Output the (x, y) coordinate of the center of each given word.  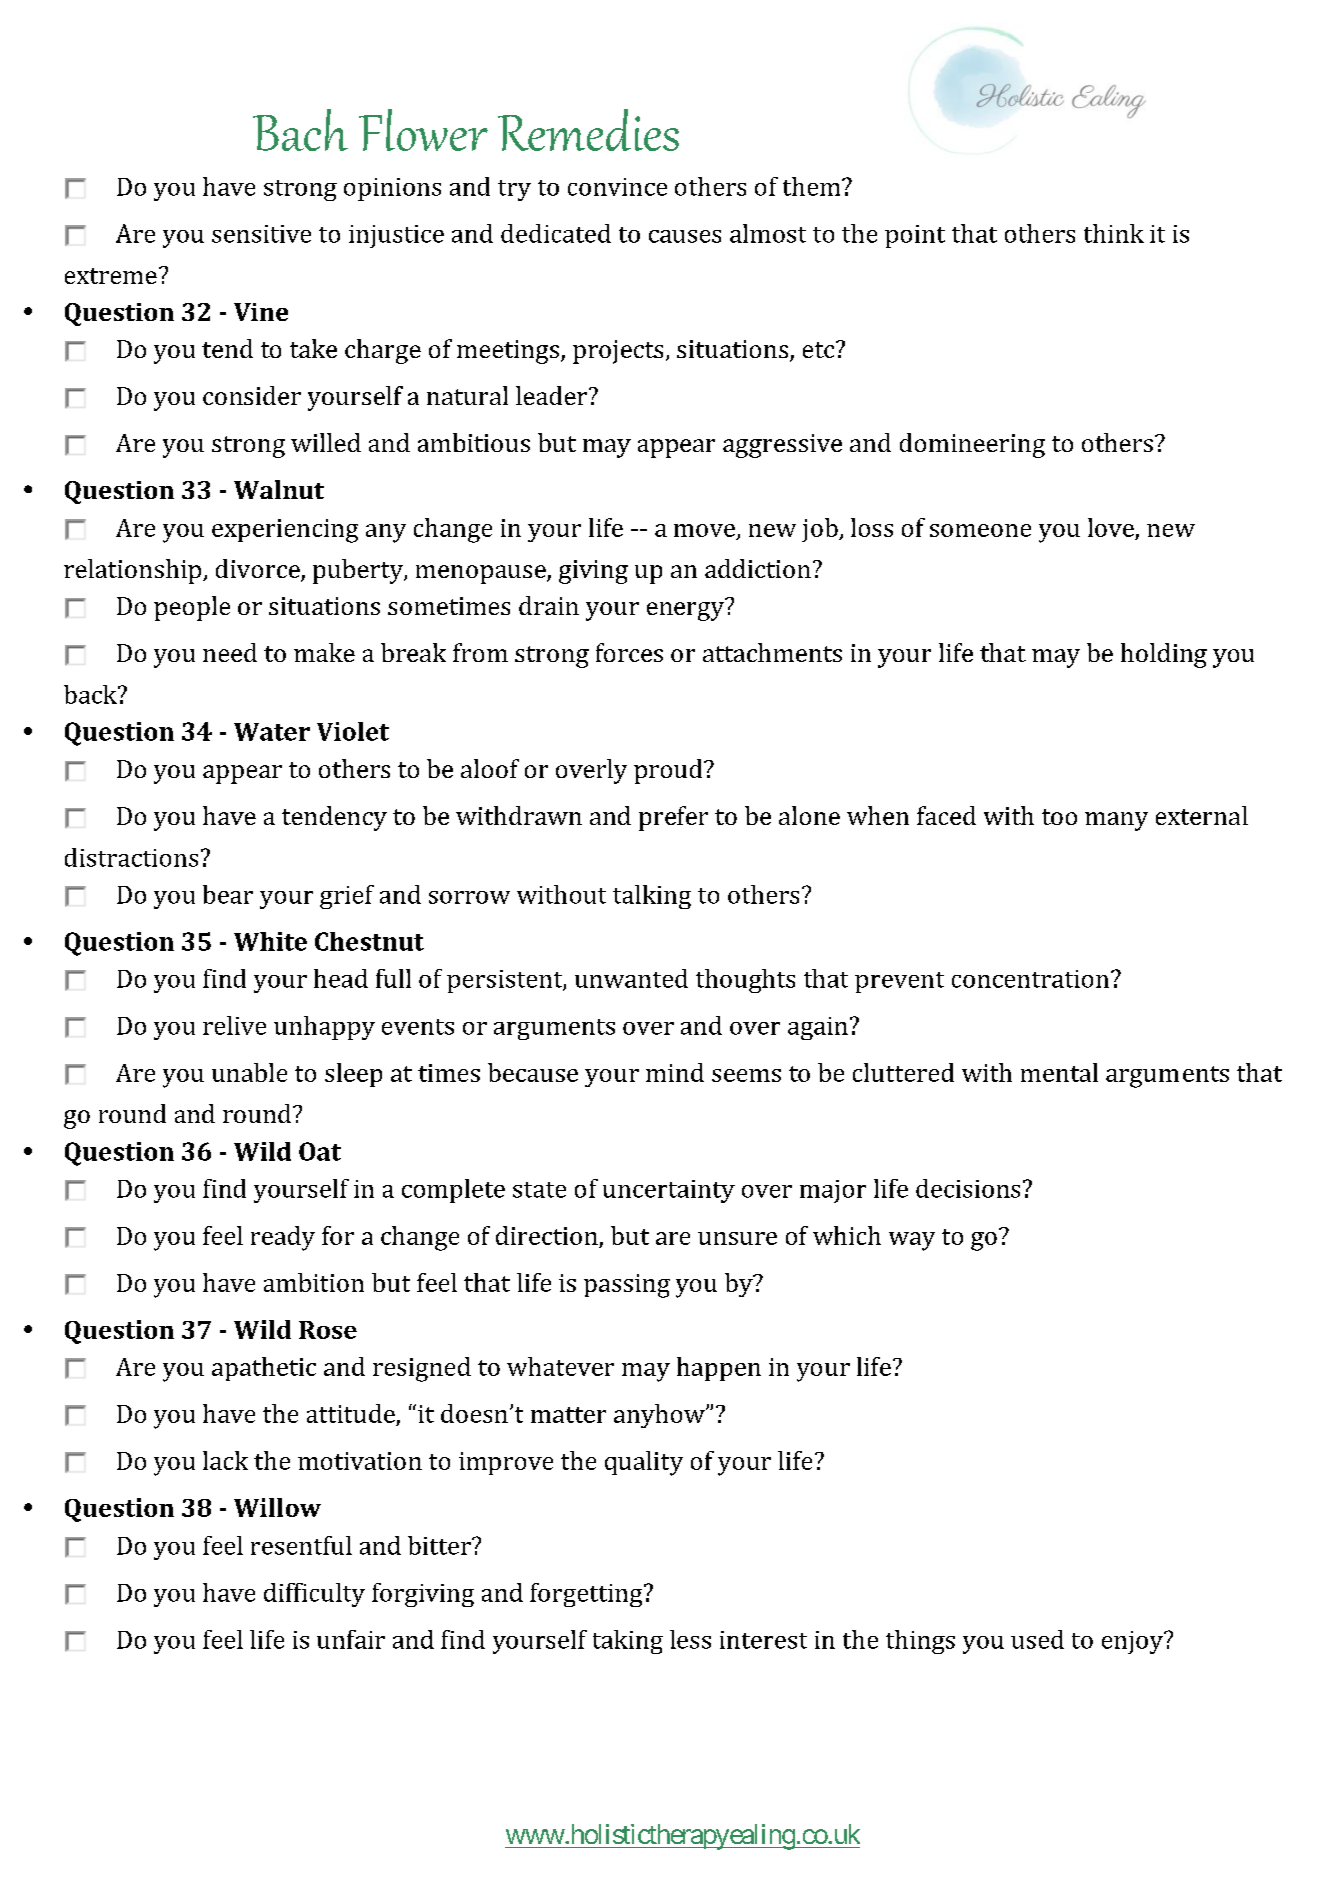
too (1059, 817)
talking (652, 897)
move (704, 530)
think (1114, 233)
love (1111, 527)
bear (228, 894)
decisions (968, 1188)
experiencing (285, 531)
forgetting (587, 1595)
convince (617, 187)
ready (283, 1238)
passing (627, 1286)
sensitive (261, 234)
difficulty (314, 1595)
